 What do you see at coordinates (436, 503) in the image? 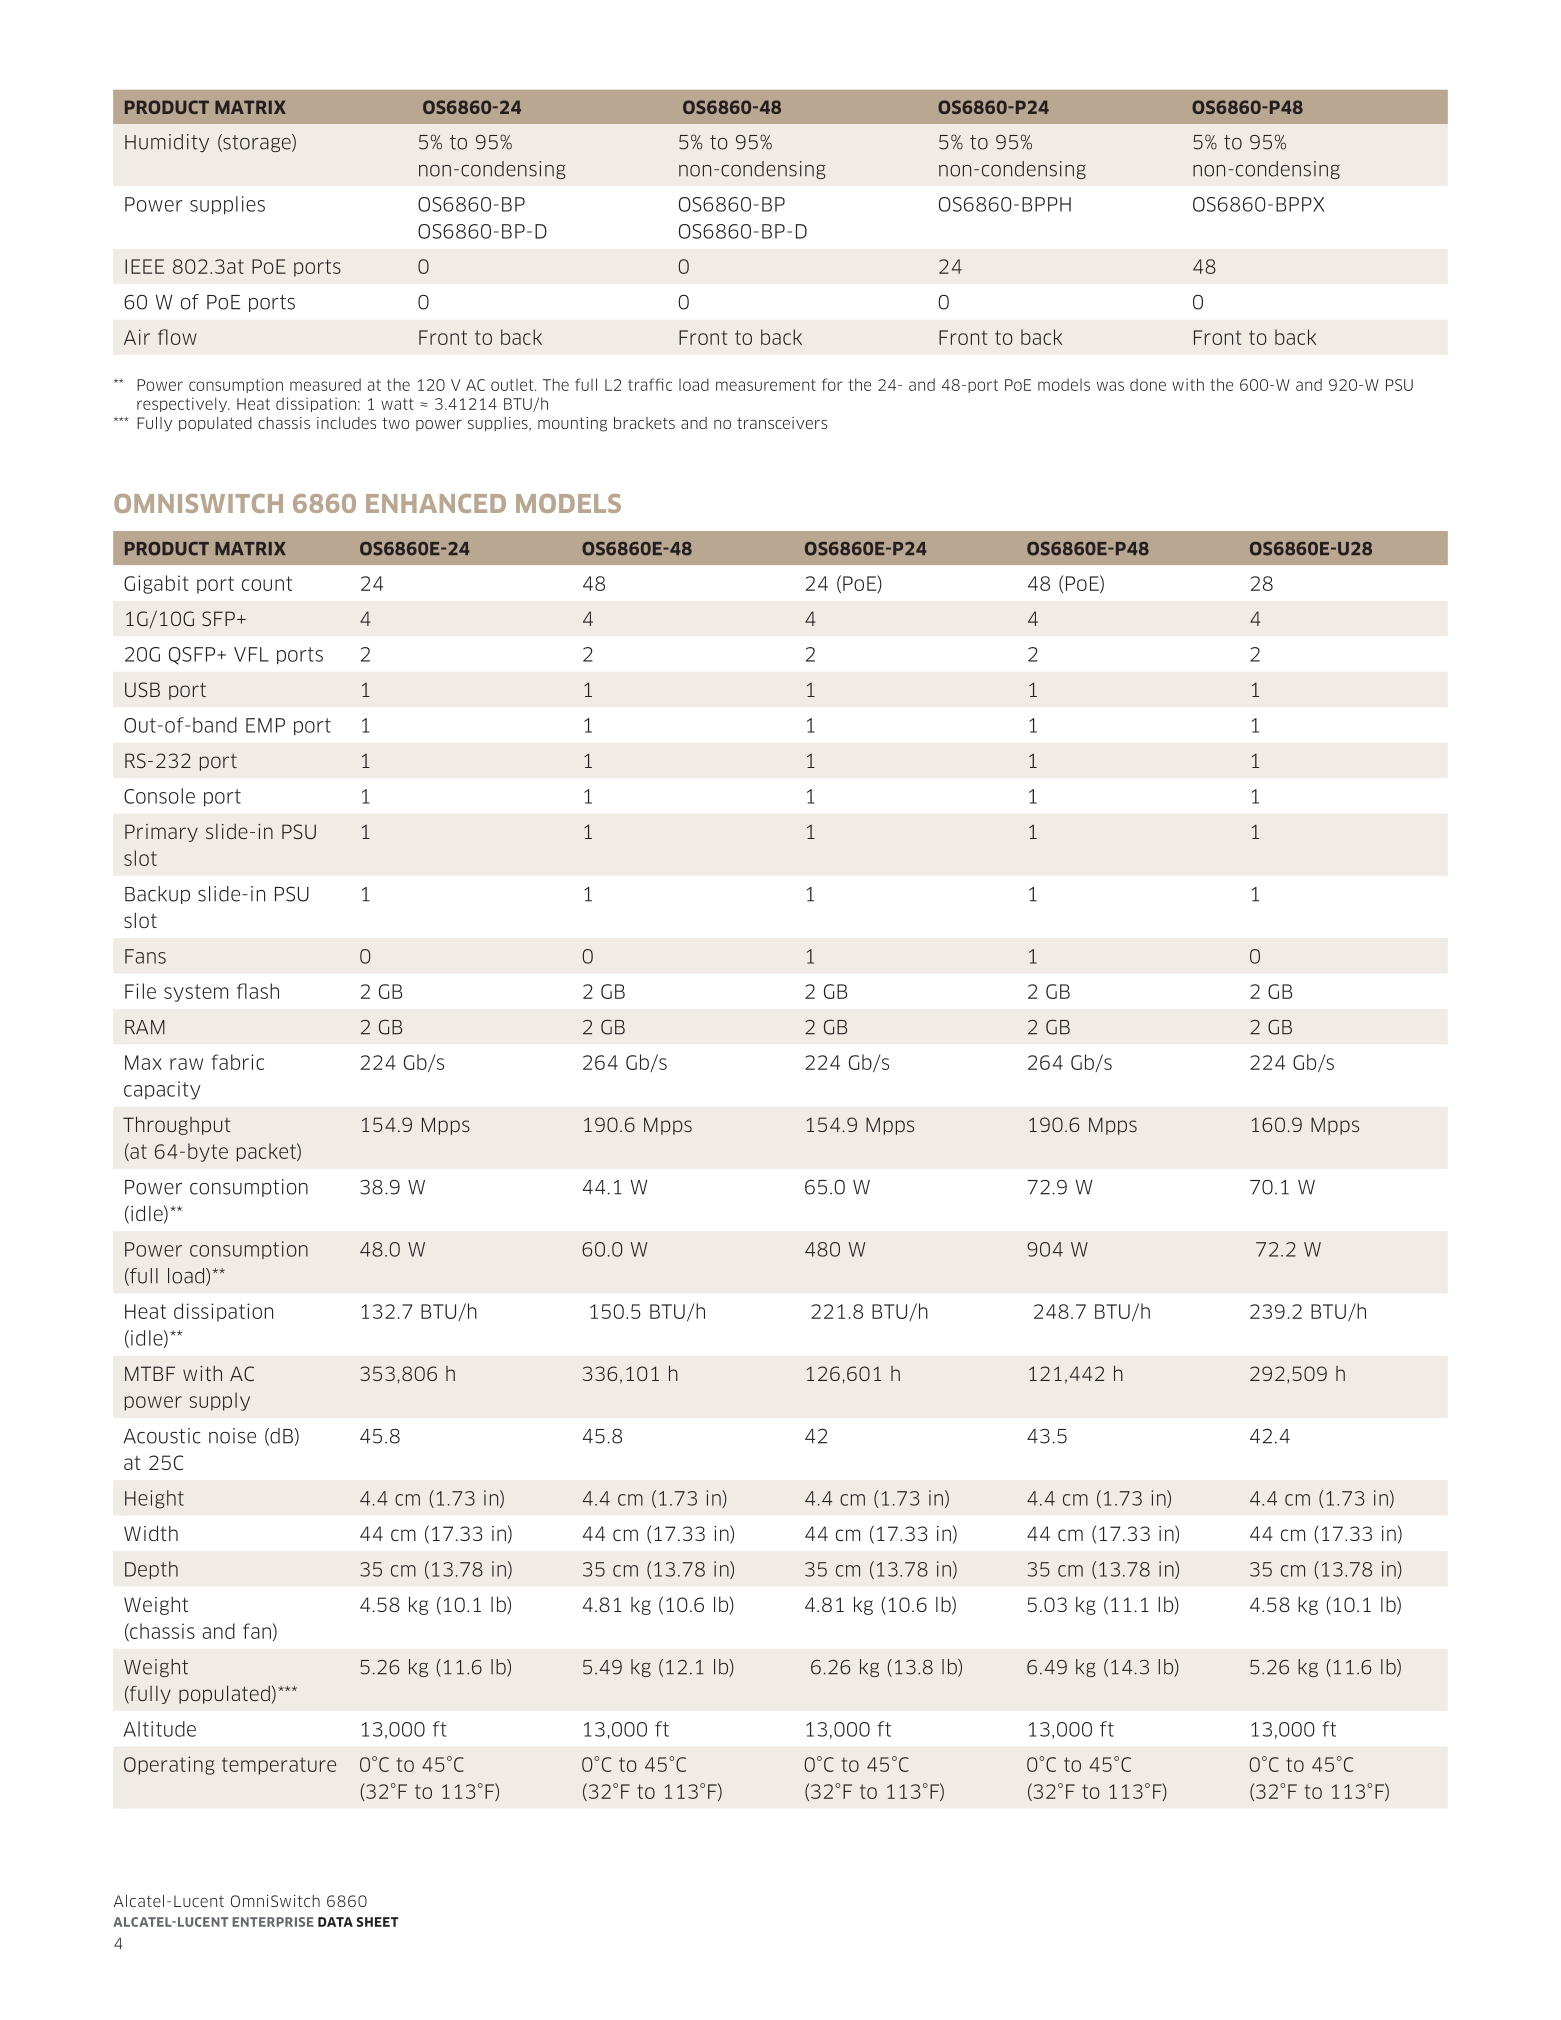
I see `ENHANCED` at bounding box center [436, 503].
